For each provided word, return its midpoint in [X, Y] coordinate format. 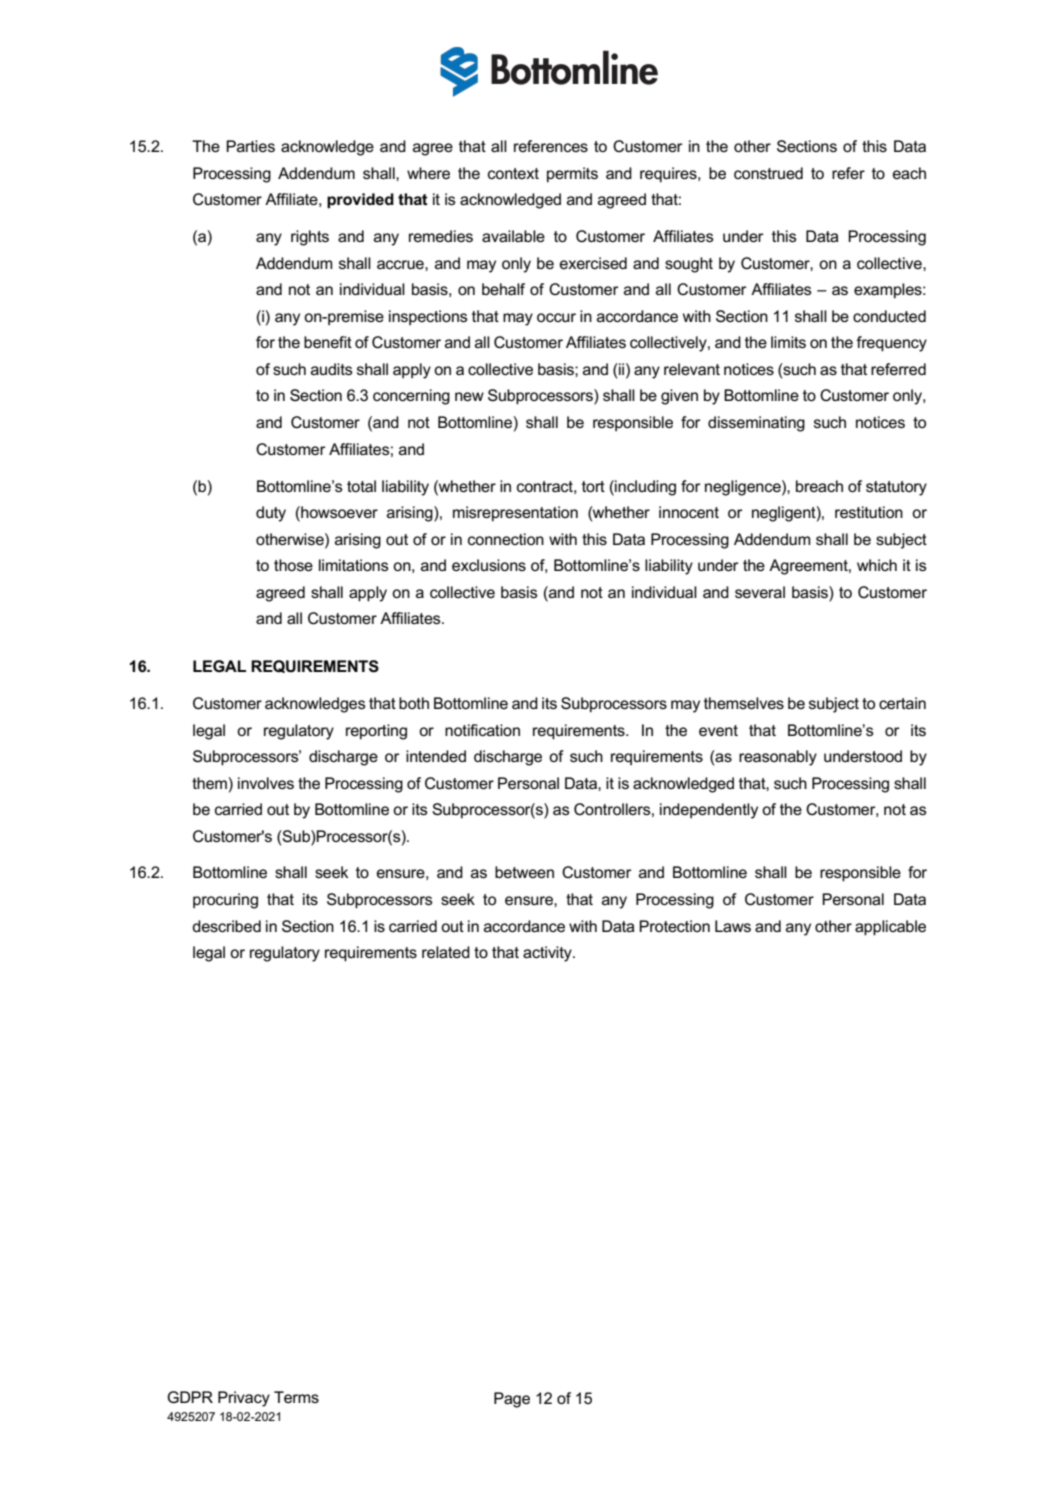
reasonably [778, 758]
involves [266, 783]
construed [768, 173]
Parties [250, 146]
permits [572, 175]
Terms [296, 1397]
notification [482, 730]
